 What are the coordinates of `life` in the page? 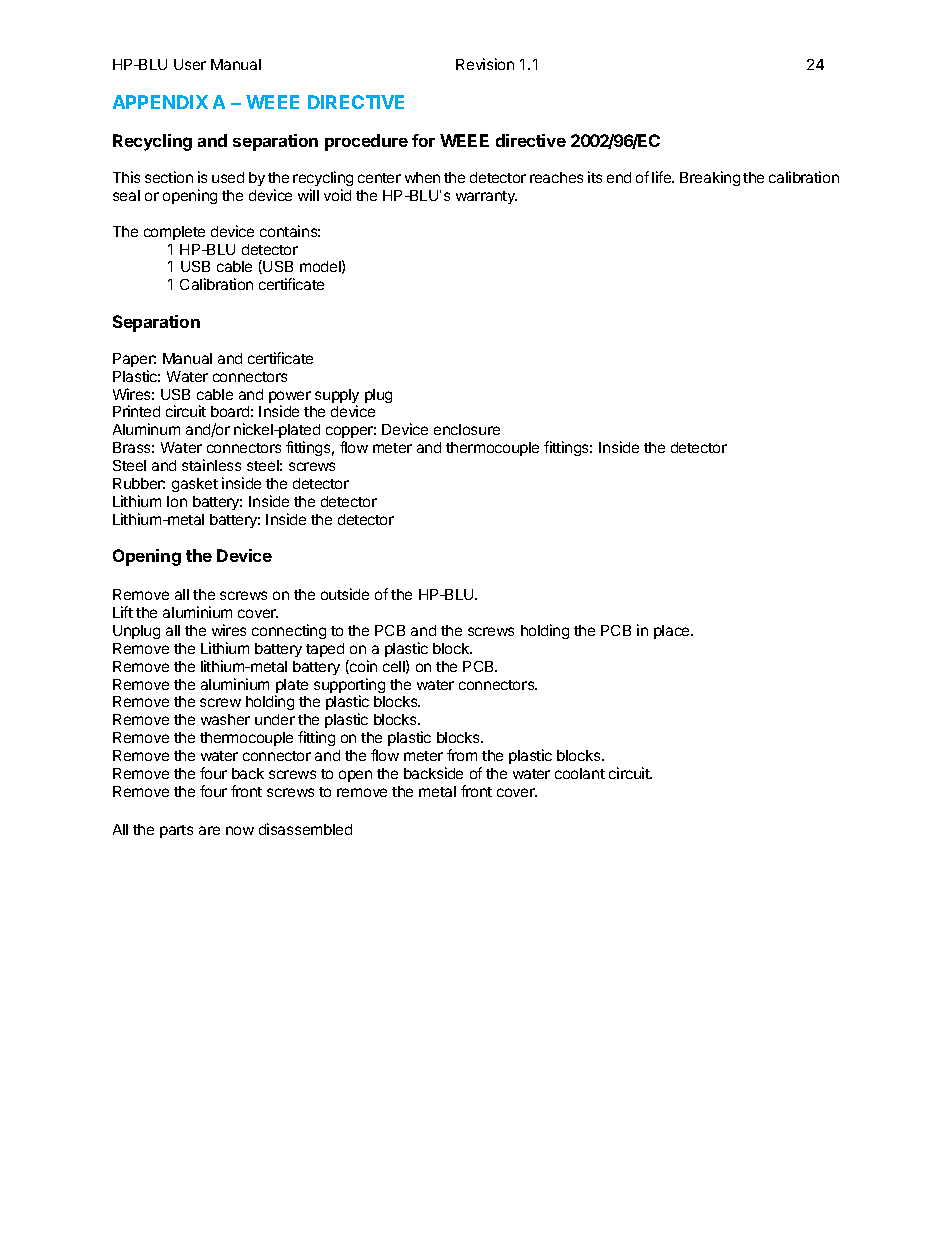 It's located at (663, 177).
